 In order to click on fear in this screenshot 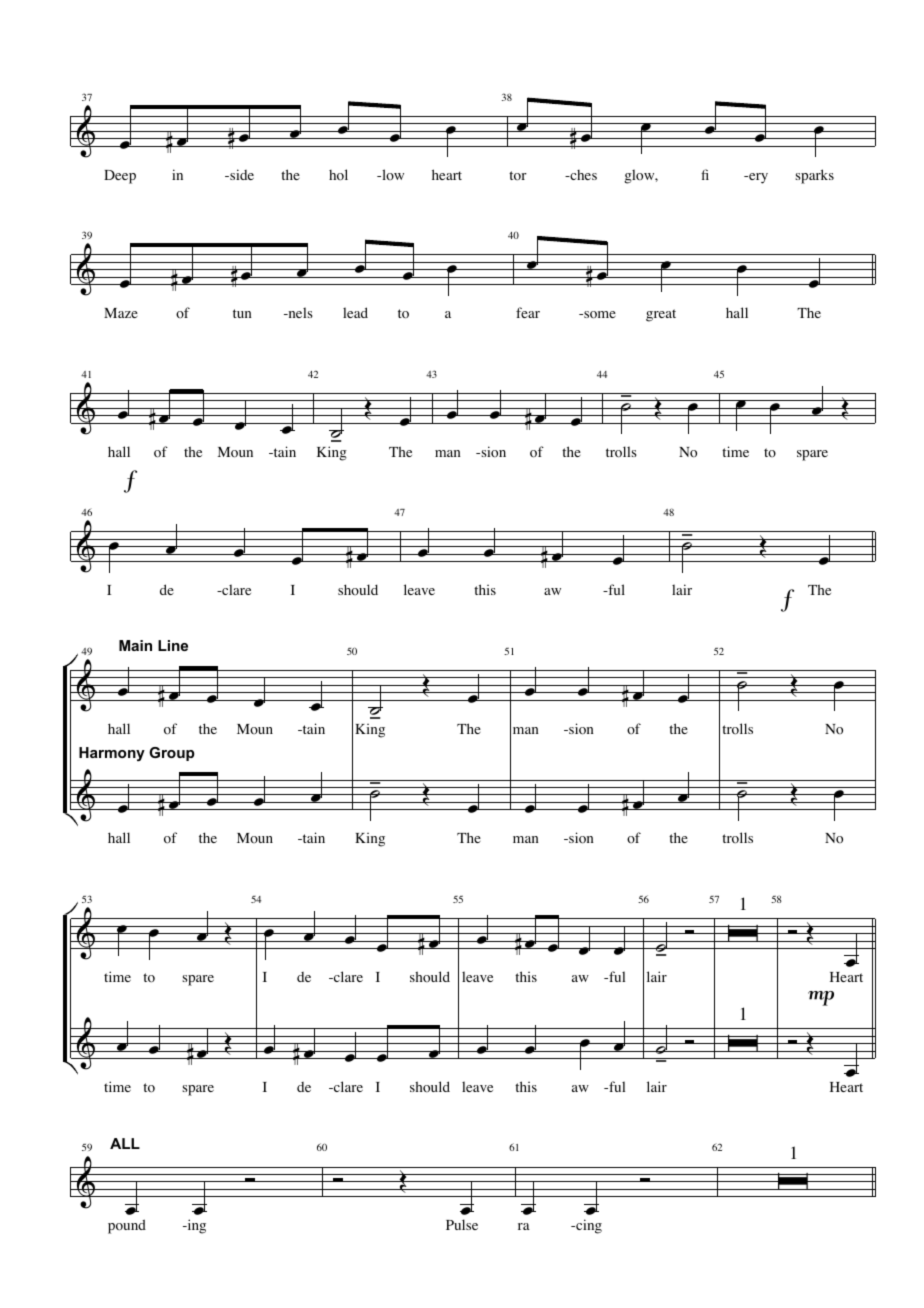, I will do `click(528, 312)`.
